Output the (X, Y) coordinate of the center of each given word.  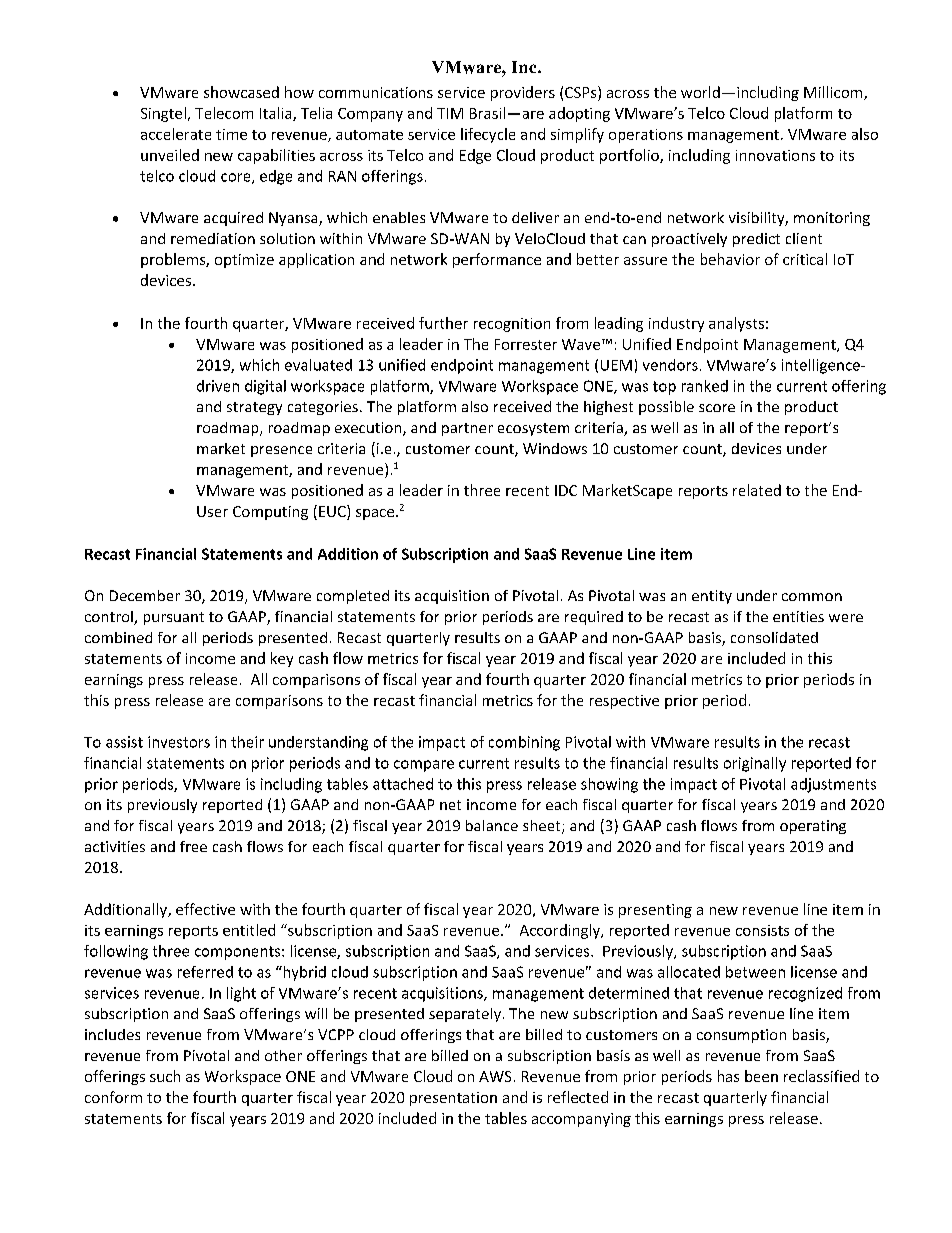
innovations (775, 155)
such (165, 1076)
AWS (495, 1076)
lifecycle (488, 135)
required (594, 618)
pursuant (174, 618)
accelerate (176, 134)
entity (712, 597)
